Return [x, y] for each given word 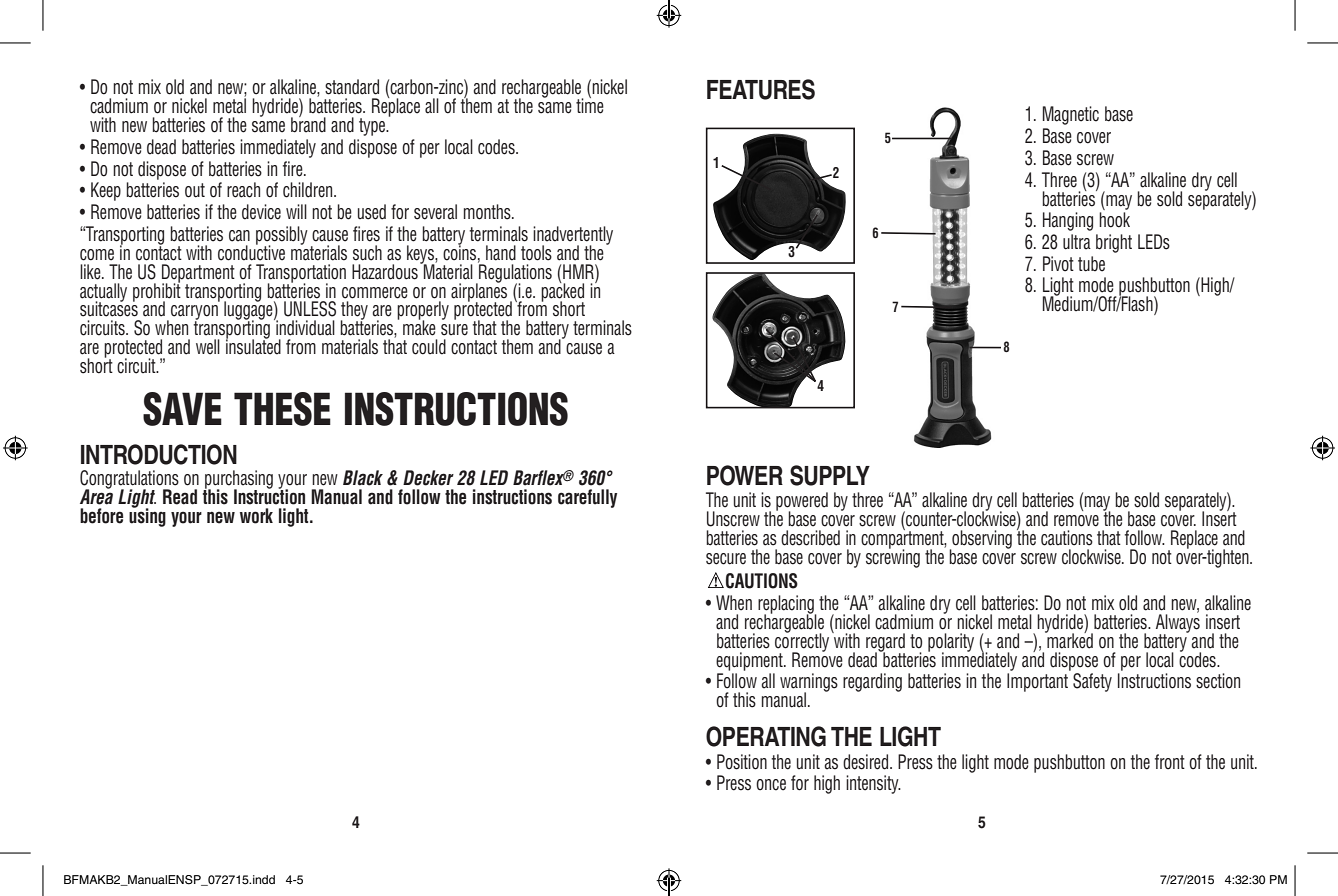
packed [562, 292]
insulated [253, 346]
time [590, 105]
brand [308, 124]
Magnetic [1071, 115]
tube [1091, 264]
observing [981, 540]
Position [742, 762]
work [256, 516]
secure [726, 559]
